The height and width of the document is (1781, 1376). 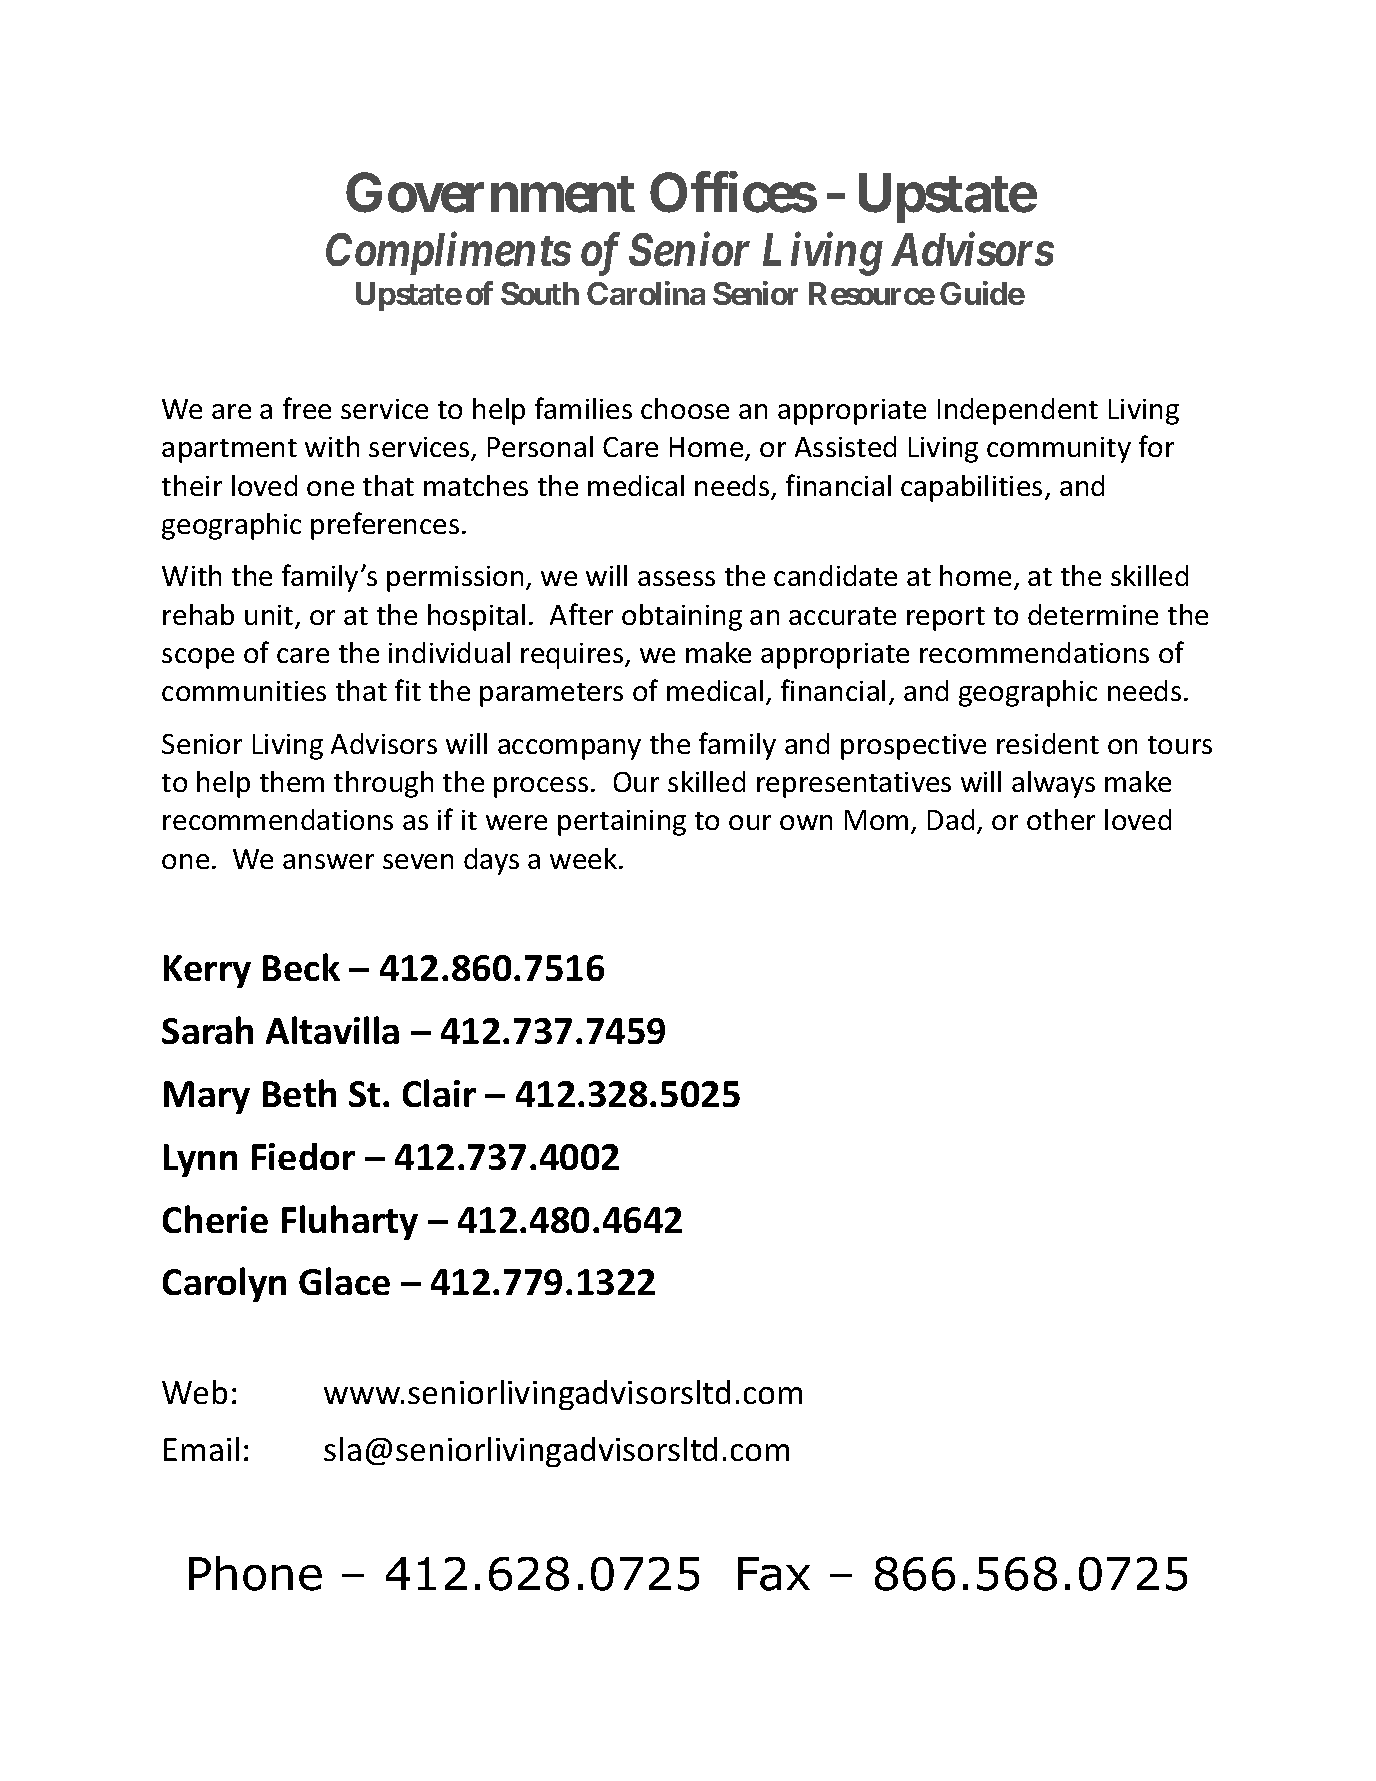 I want to click on Clair, so click(x=439, y=1093).
